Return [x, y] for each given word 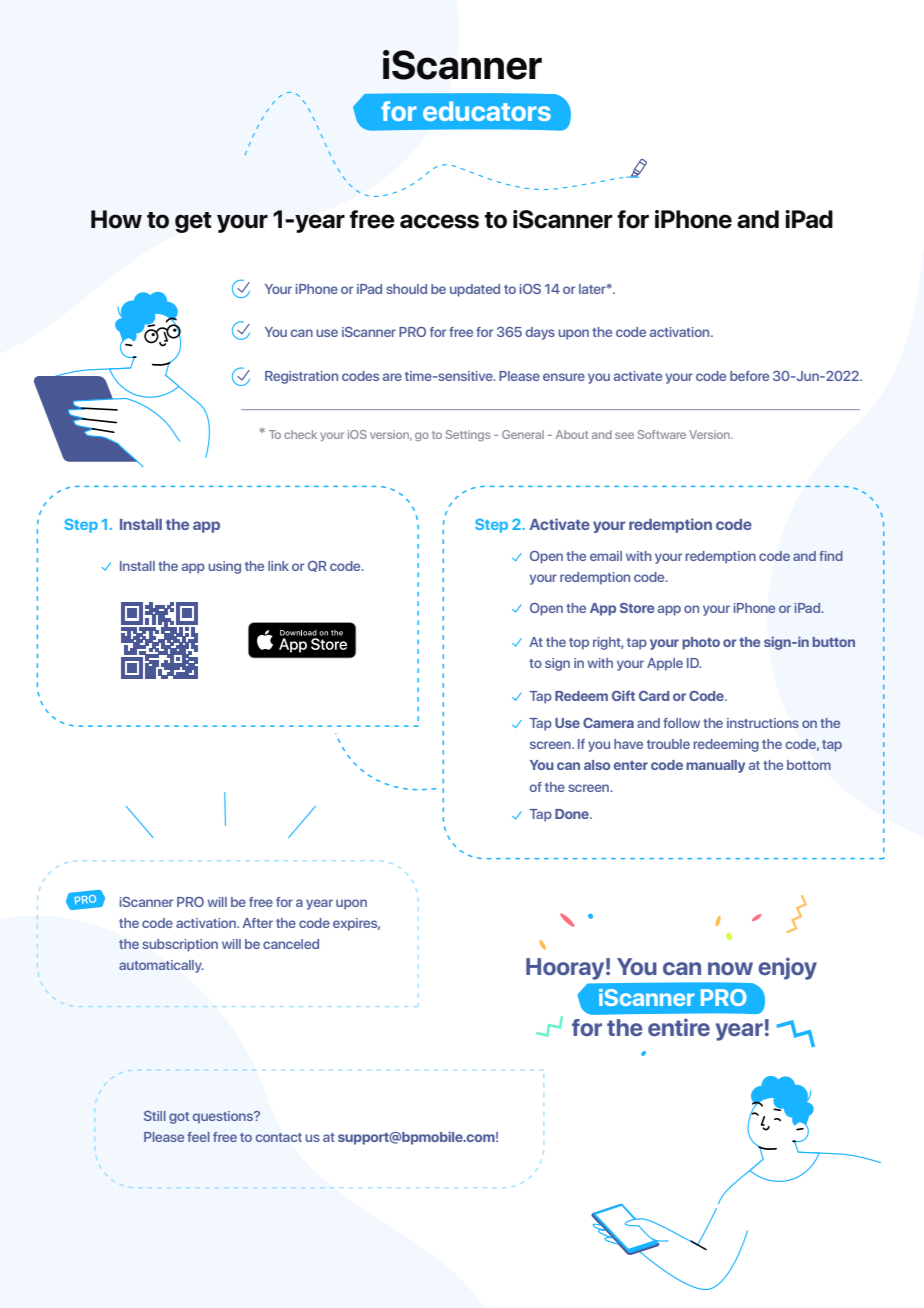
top [579, 644]
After [257, 923]
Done [573, 814]
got [179, 1118]
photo [701, 643]
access [439, 221]
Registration [301, 377]
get [193, 222]
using [224, 567]
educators [487, 111]
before [749, 376]
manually [715, 766]
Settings [468, 435]
